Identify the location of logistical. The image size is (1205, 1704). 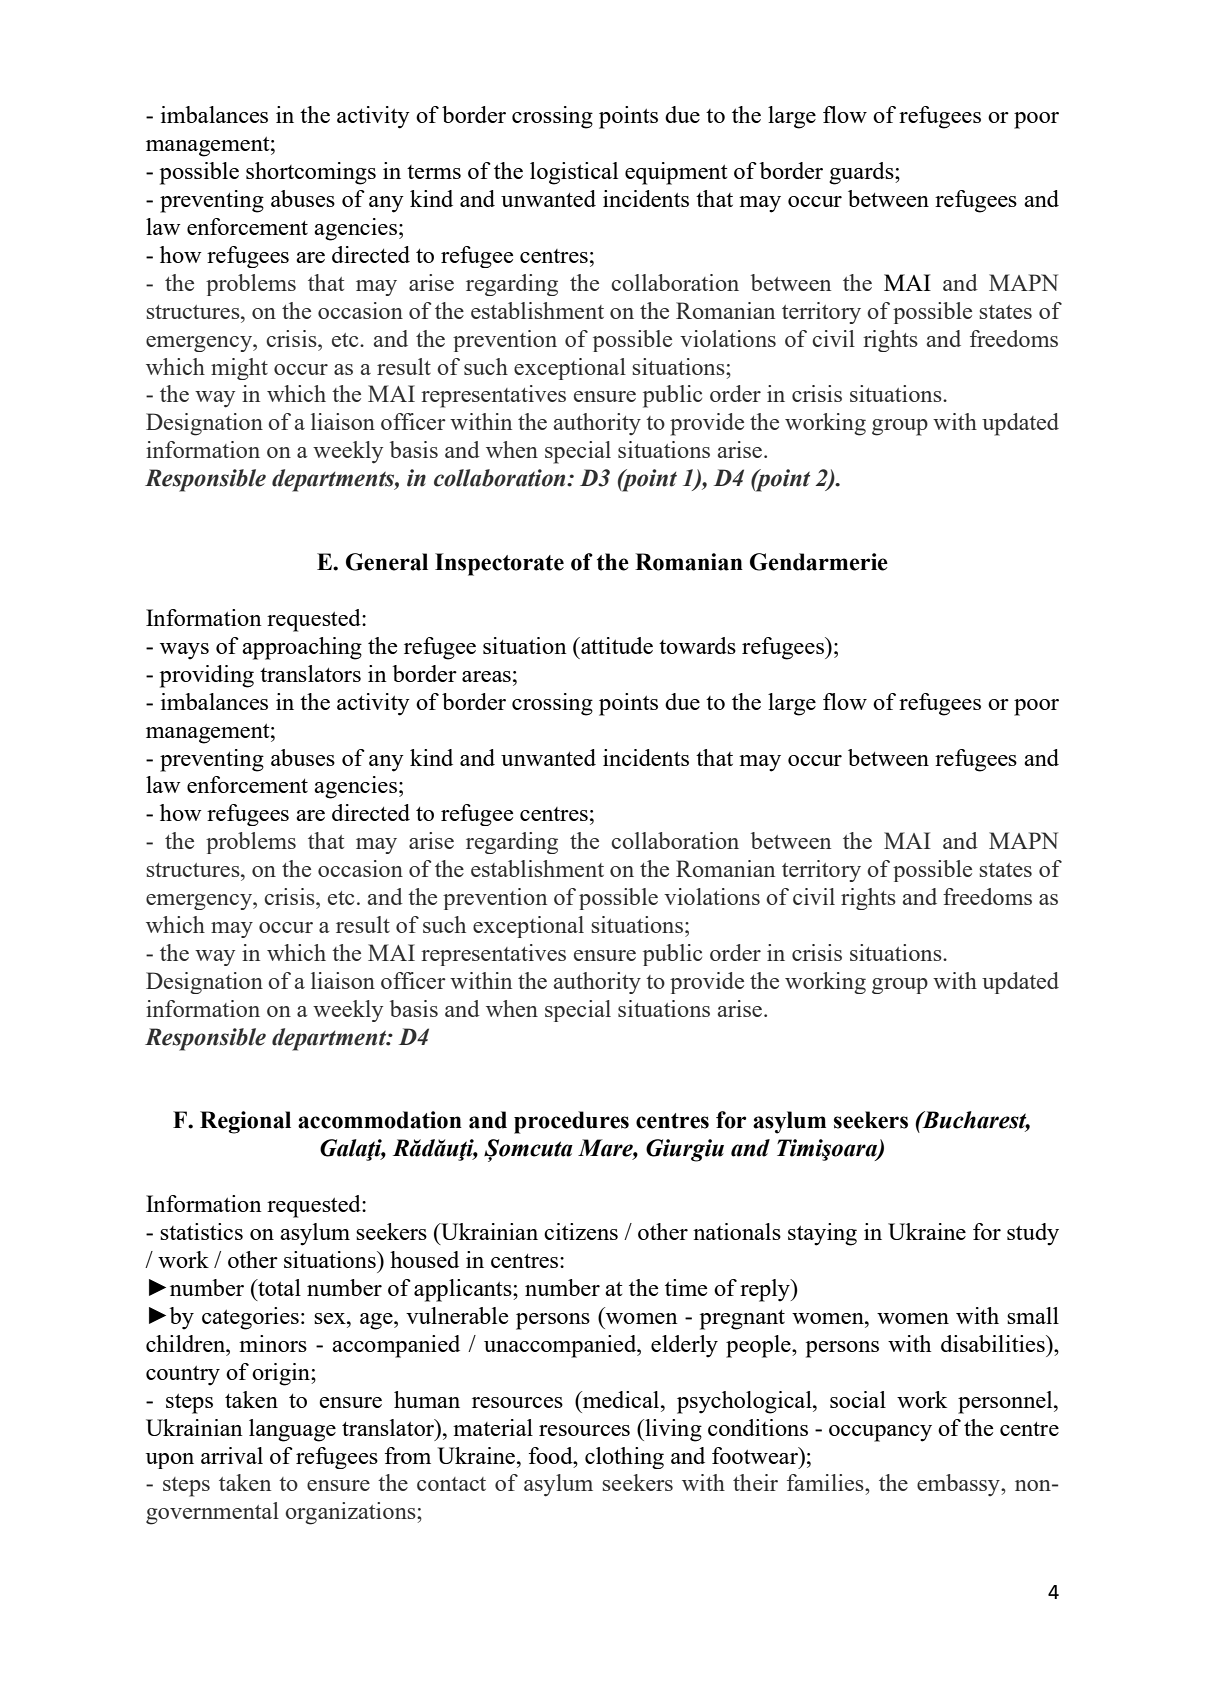
(574, 173).
